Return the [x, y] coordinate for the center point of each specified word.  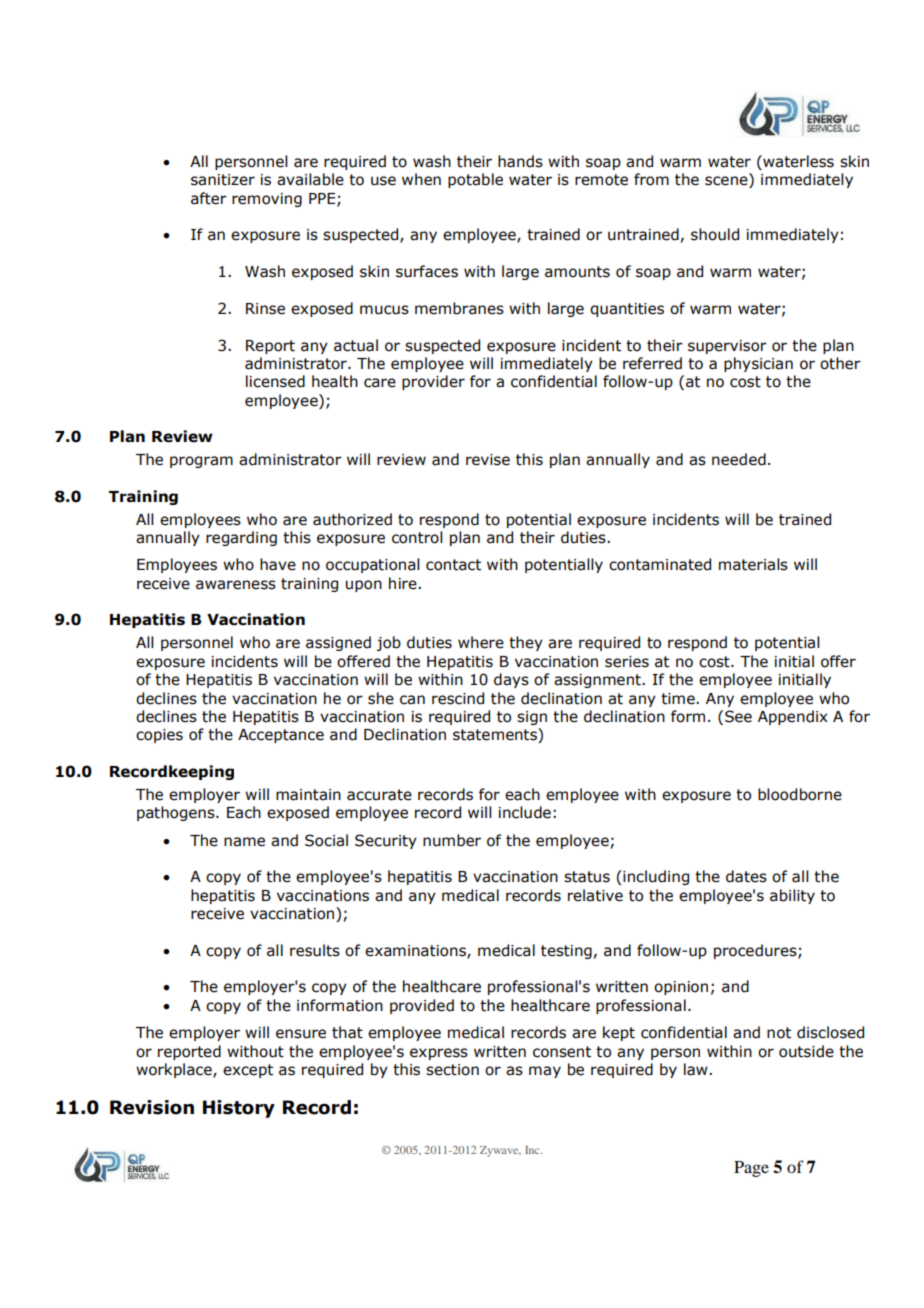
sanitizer [223, 180]
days [511, 680]
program [201, 462]
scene [727, 181]
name [244, 842]
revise [488, 460]
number [452, 840]
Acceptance [281, 736]
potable [475, 180]
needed [739, 459]
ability [792, 896]
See [738, 716]
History [239, 1109]
